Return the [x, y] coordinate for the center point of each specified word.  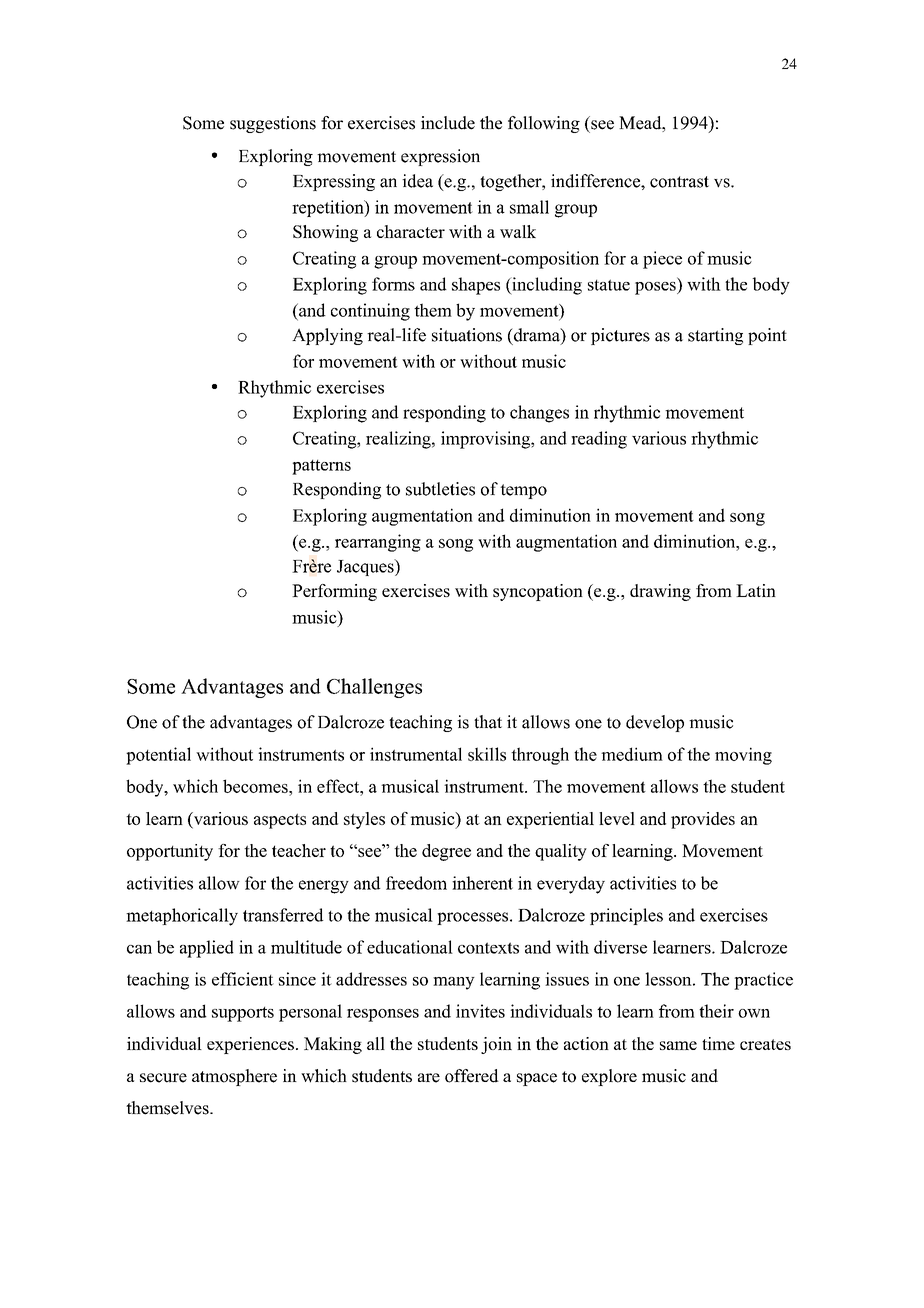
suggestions [273, 124]
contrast [679, 182]
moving [743, 756]
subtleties [440, 489]
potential [158, 756]
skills [487, 754]
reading [599, 440]
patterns [321, 467]
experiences [250, 1045]
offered [472, 1076]
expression [440, 157]
